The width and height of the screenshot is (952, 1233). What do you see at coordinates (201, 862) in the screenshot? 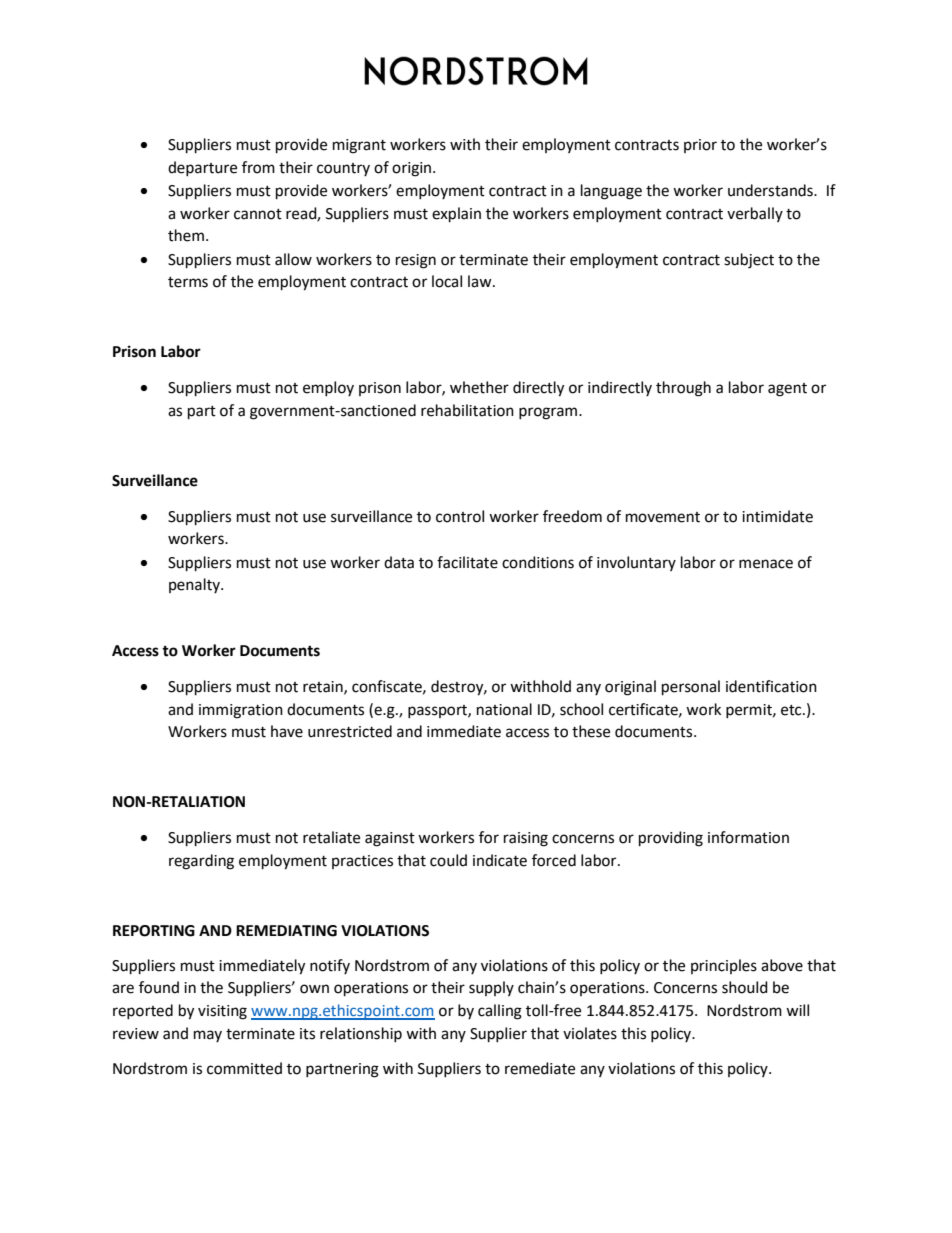
I see `regarding` at bounding box center [201, 862].
